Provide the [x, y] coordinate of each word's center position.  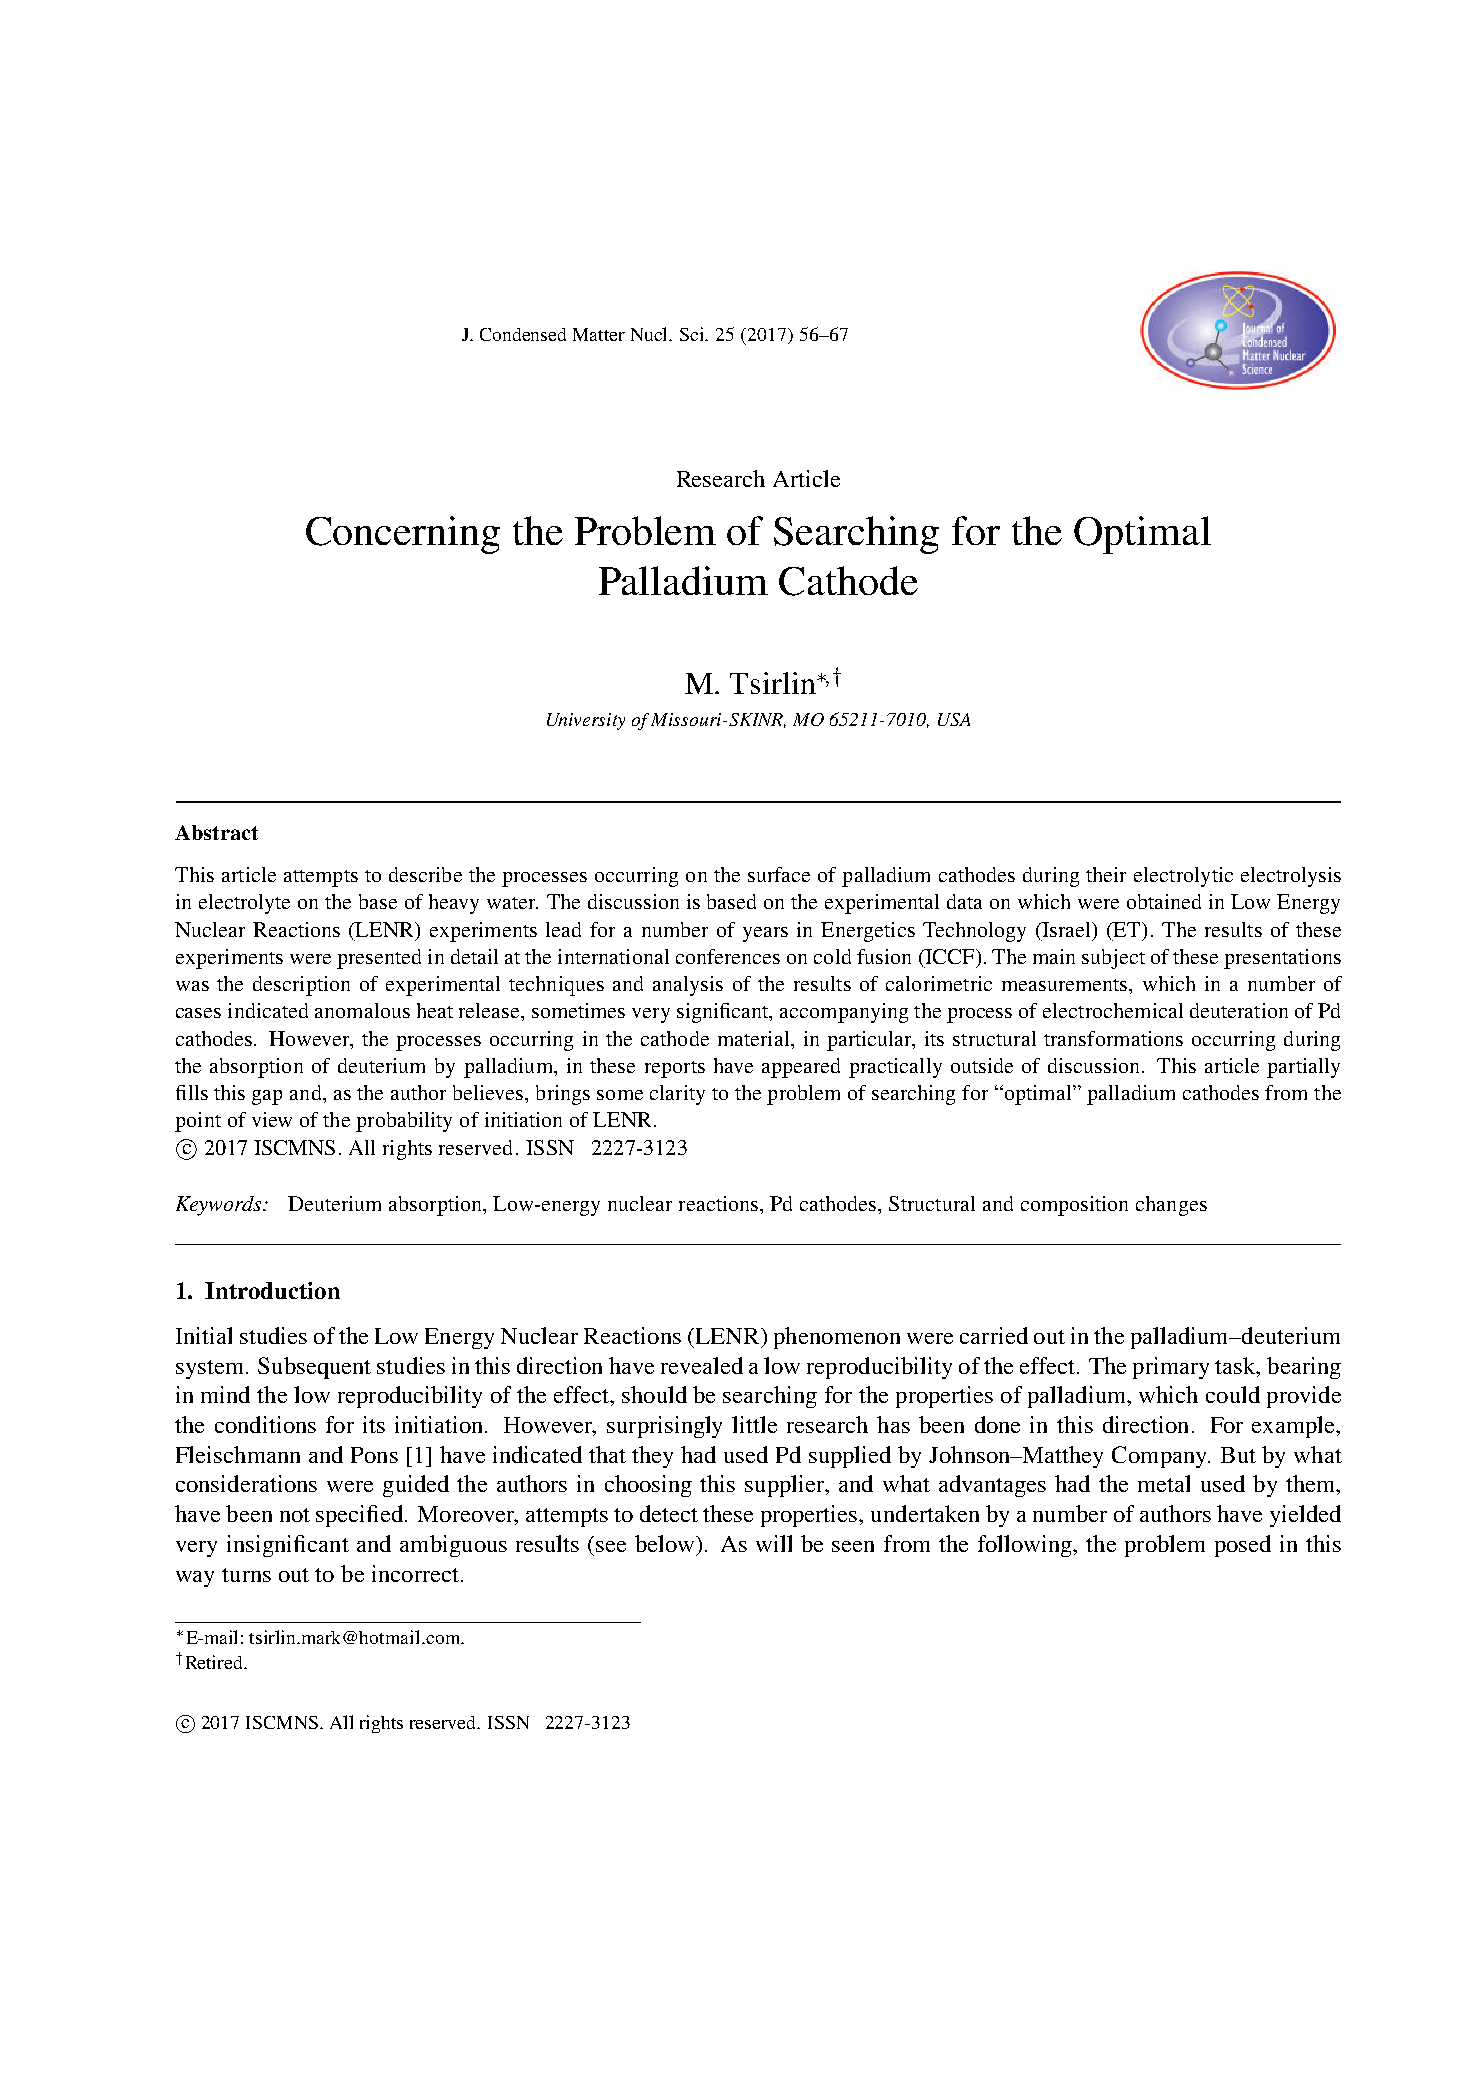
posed [1243, 1546]
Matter [599, 334]
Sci [693, 334]
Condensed [523, 334]
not [295, 1515]
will [774, 1543]
